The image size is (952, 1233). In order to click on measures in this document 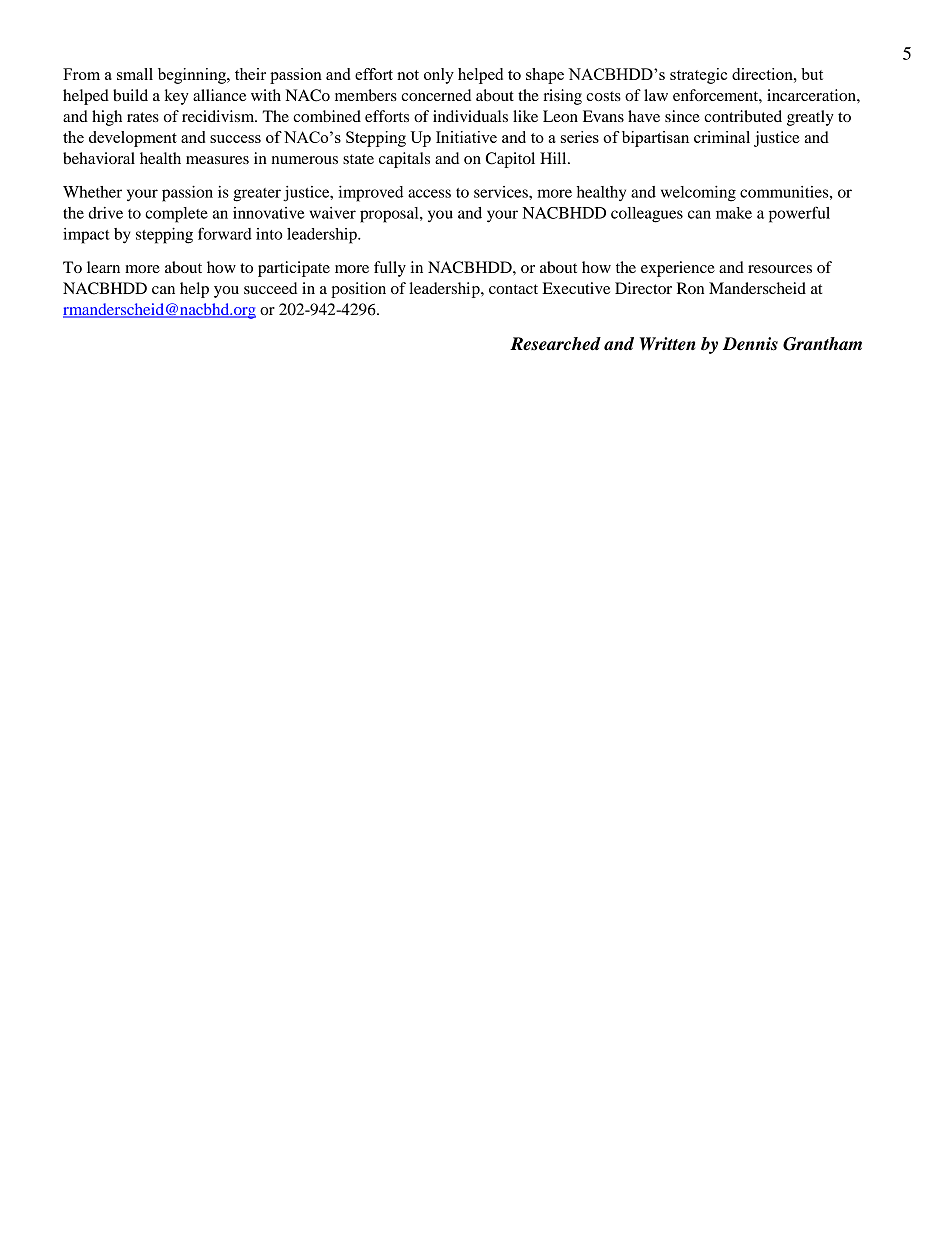, I will do `click(217, 160)`.
